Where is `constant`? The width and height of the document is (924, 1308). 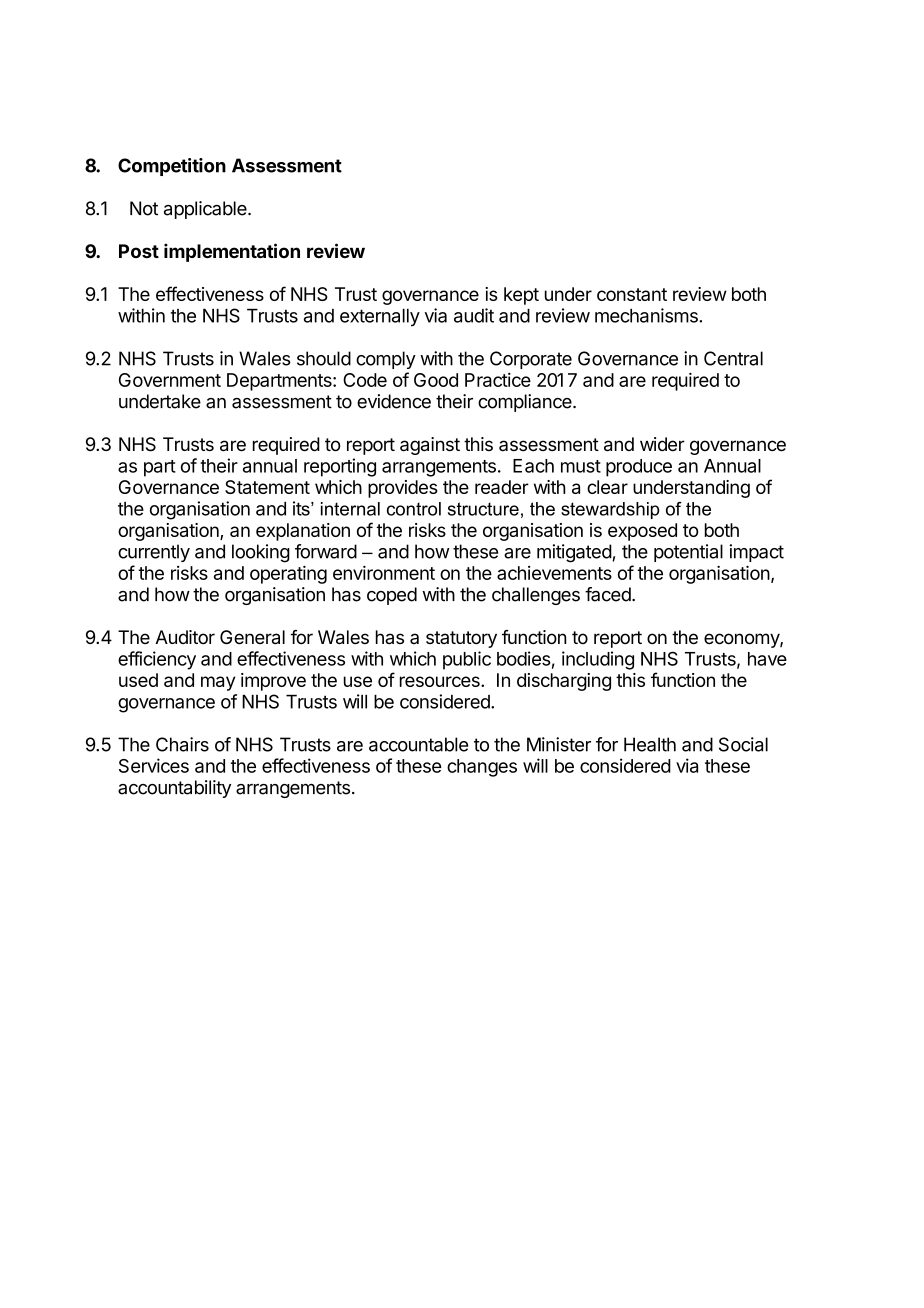 constant is located at coordinates (632, 294).
